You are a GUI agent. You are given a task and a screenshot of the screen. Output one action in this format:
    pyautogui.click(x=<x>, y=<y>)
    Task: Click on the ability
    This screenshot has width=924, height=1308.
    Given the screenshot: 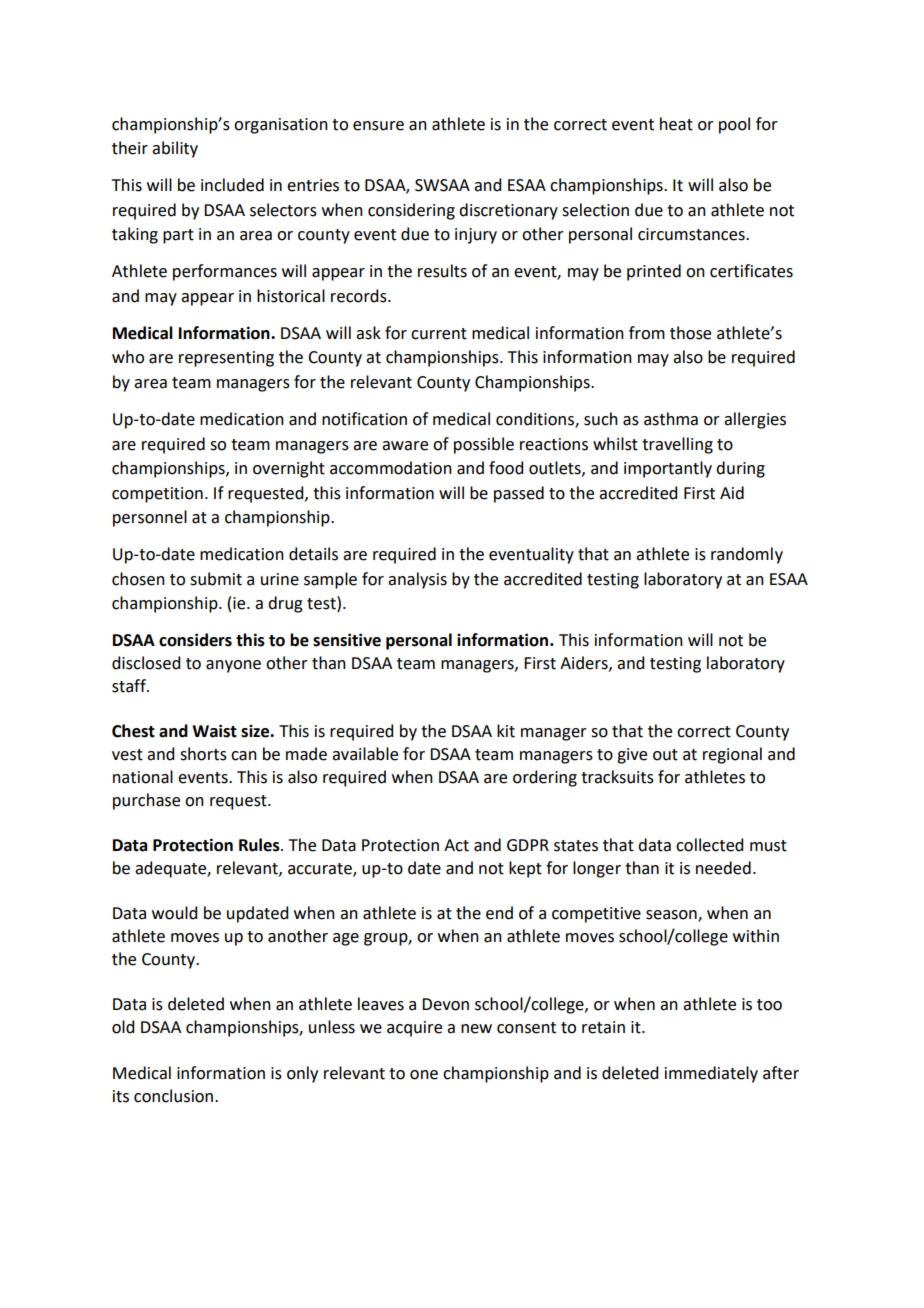 What is the action you would take?
    pyautogui.click(x=175, y=149)
